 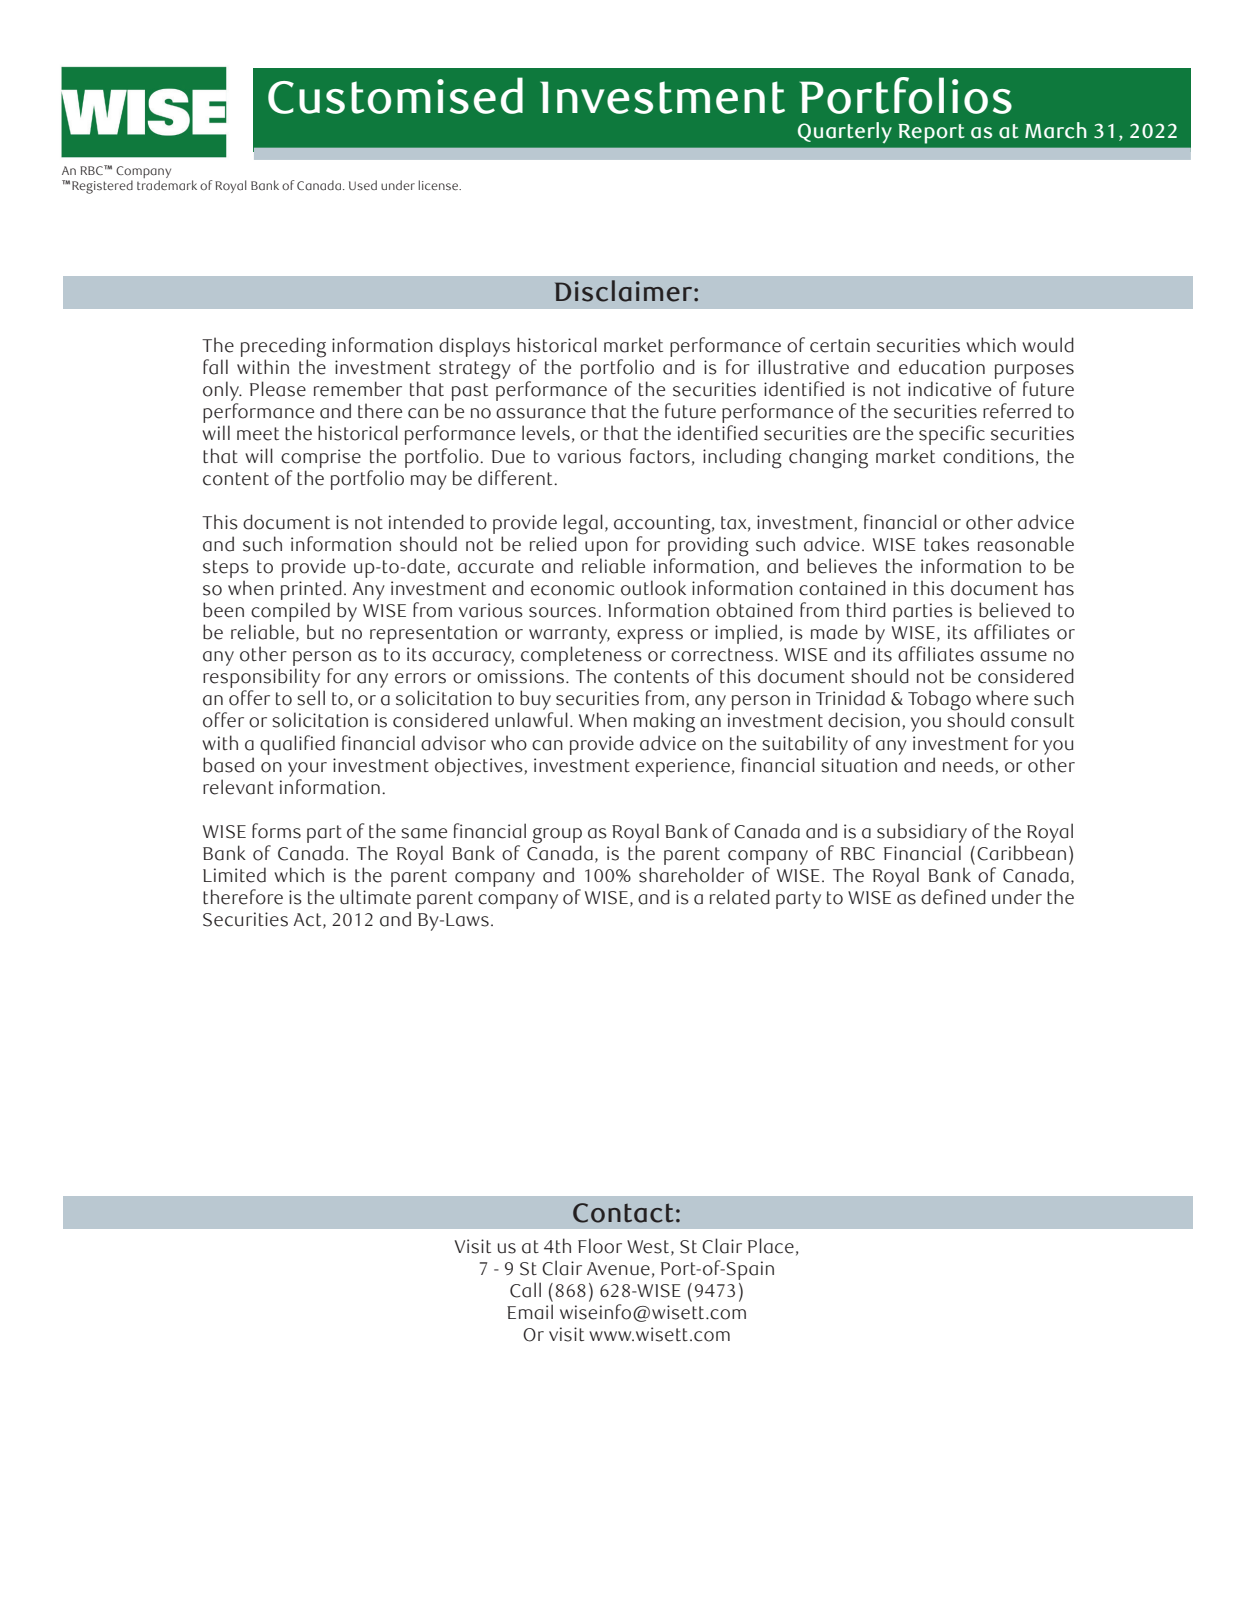 What do you see at coordinates (952, 435) in the document?
I see `specific` at bounding box center [952, 435].
